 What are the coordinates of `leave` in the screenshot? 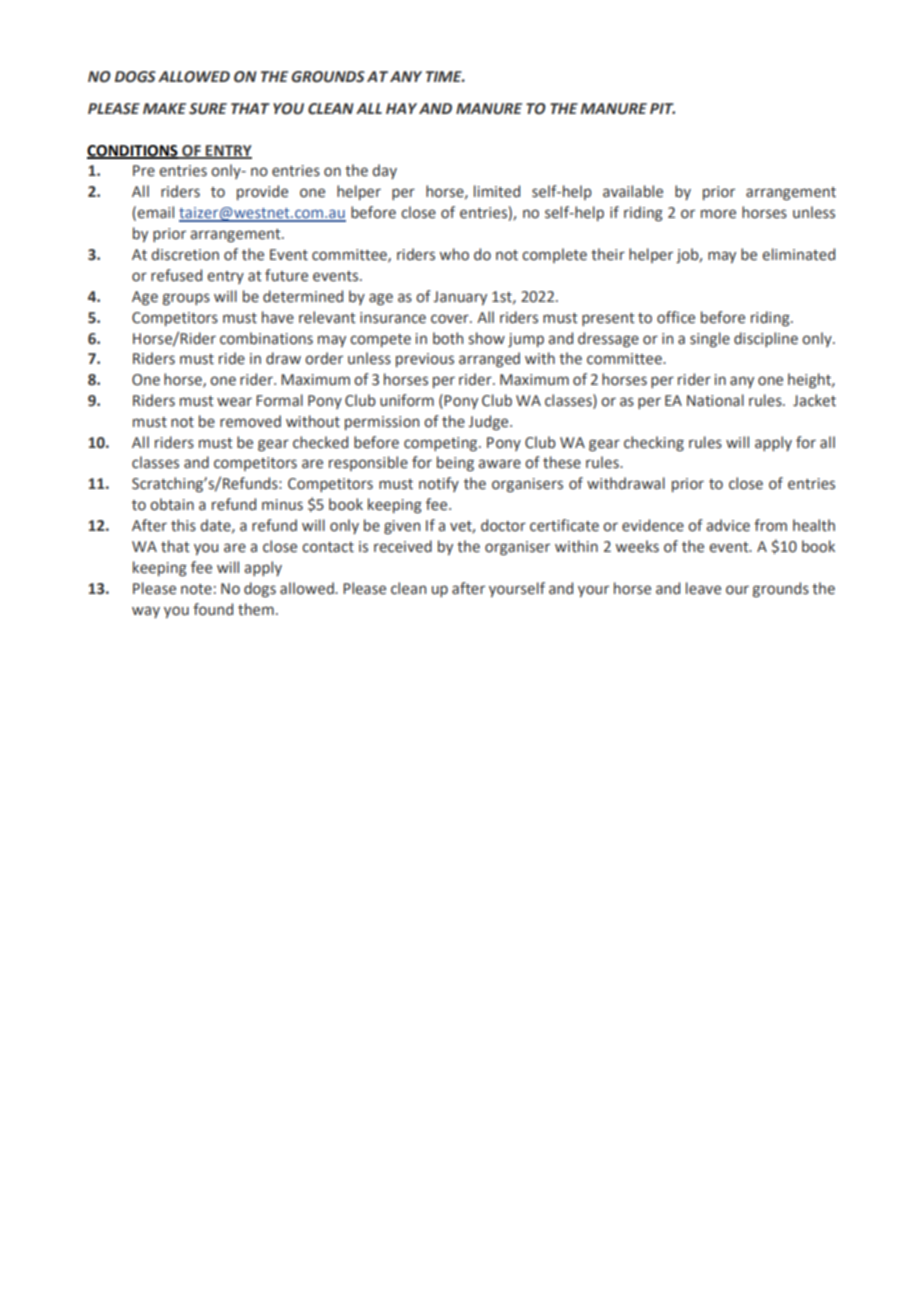 It's located at (703, 588).
